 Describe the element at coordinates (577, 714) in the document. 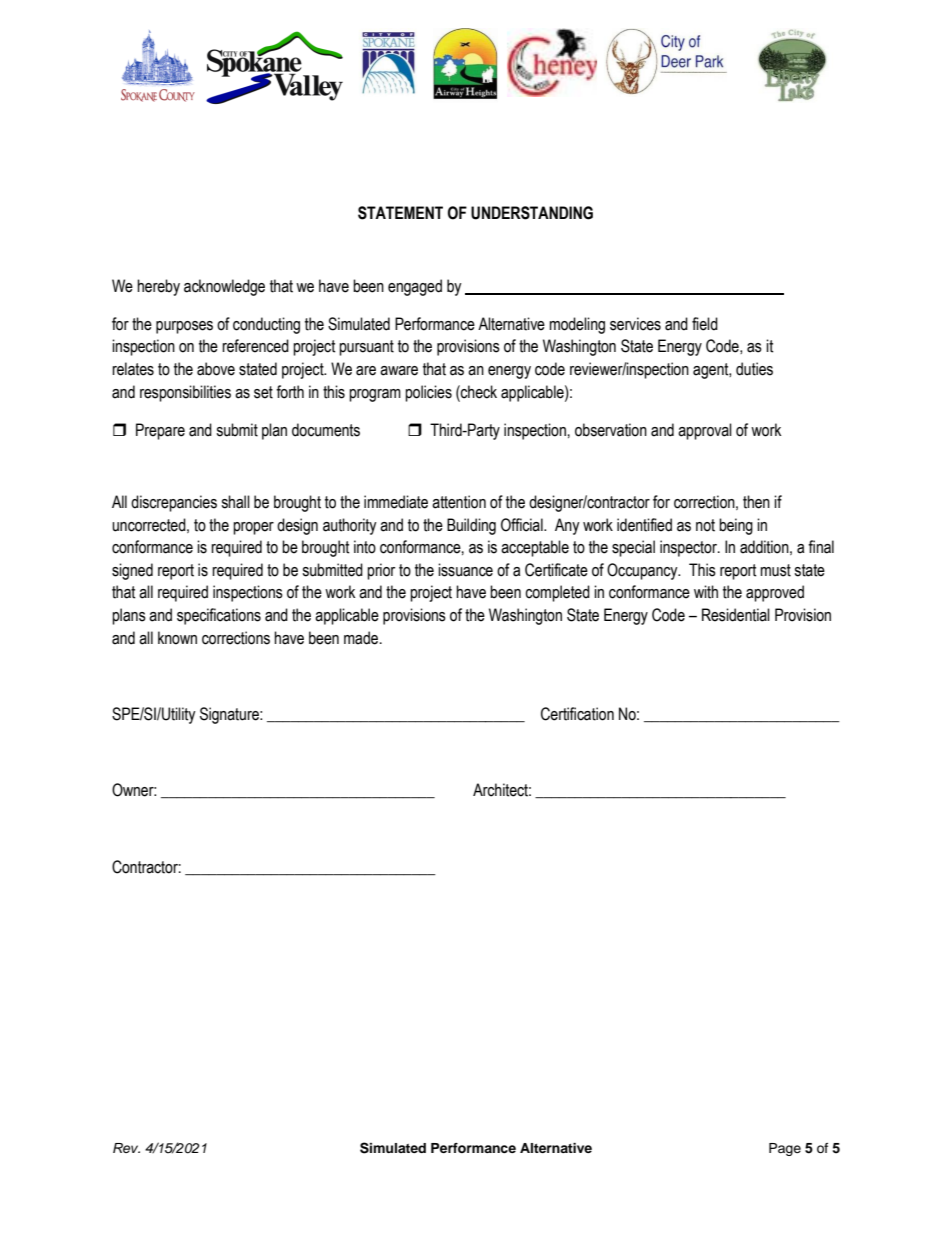

I see `Certification` at that location.
